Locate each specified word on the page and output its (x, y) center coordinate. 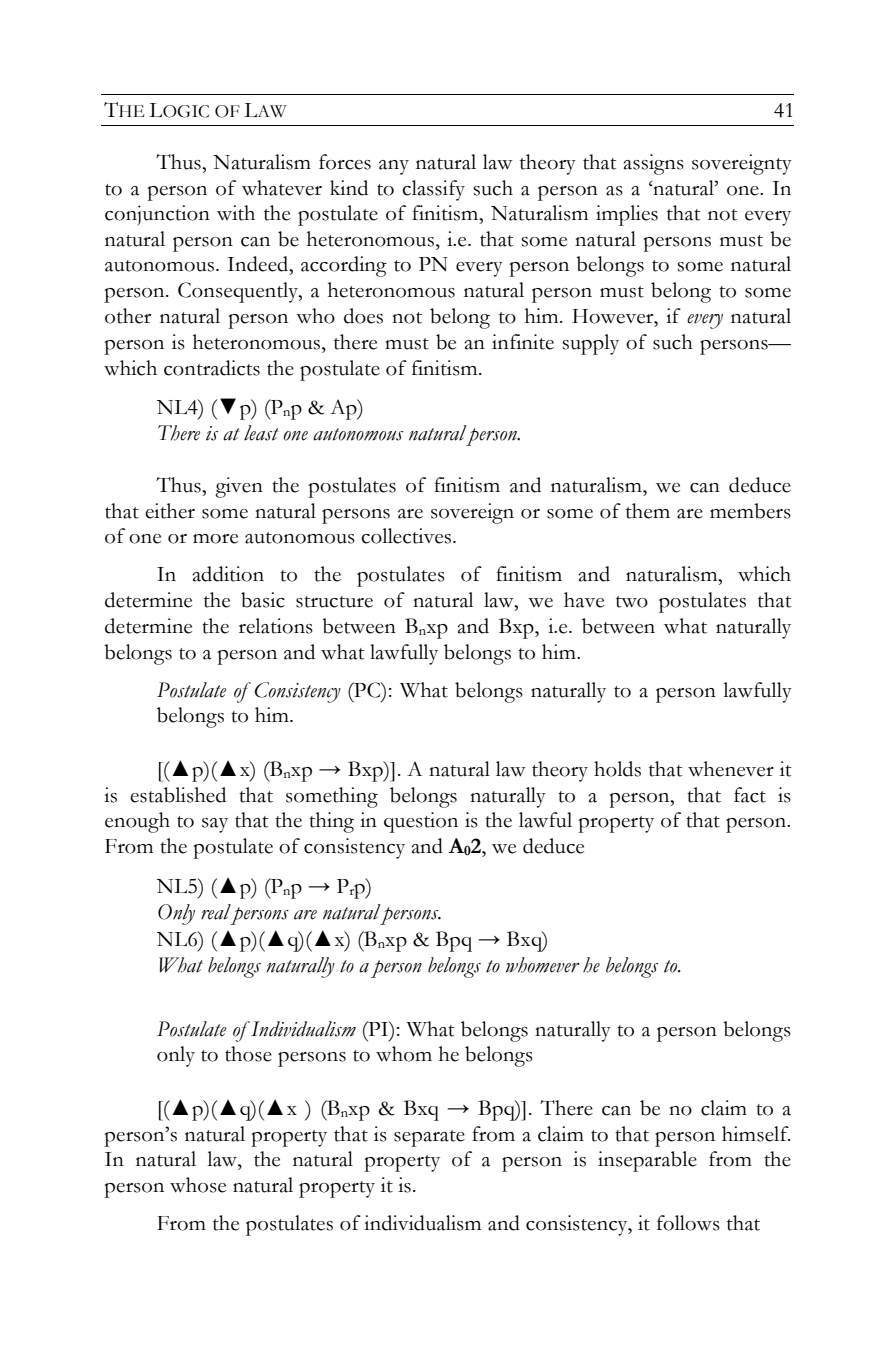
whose (198, 1185)
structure (334, 602)
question (421, 822)
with (236, 213)
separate (429, 1138)
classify (433, 190)
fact (750, 795)
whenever (731, 769)
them (648, 511)
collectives (407, 536)
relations (276, 626)
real (216, 912)
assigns (654, 164)
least (261, 433)
